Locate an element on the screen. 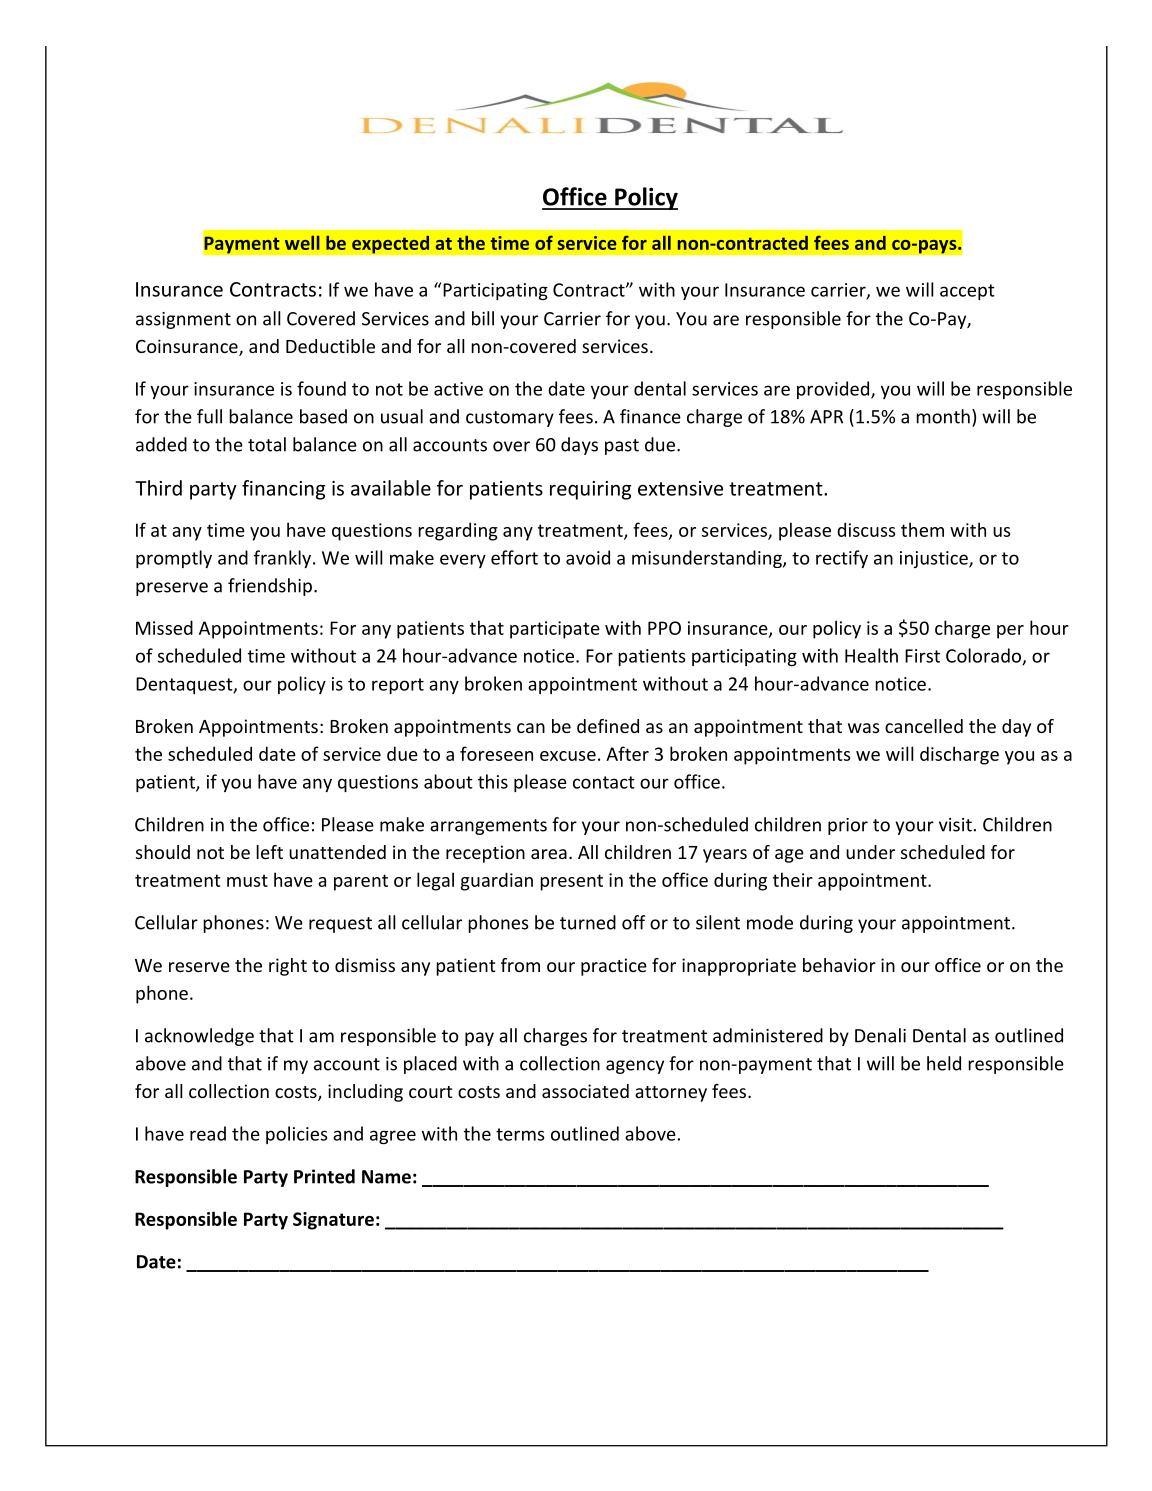  accept is located at coordinates (967, 292).
